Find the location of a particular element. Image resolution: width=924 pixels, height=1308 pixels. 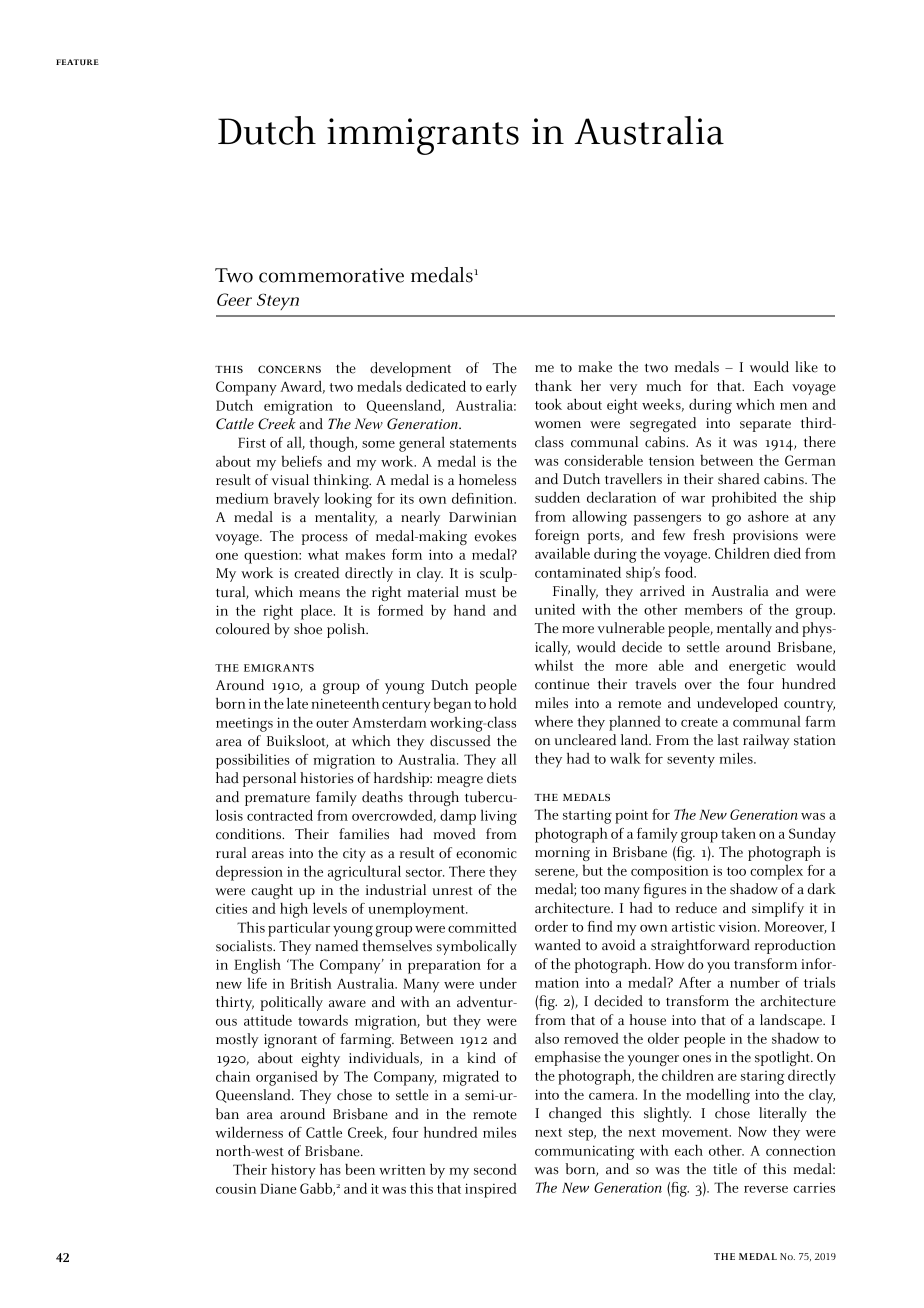

second is located at coordinates (495, 1169).
